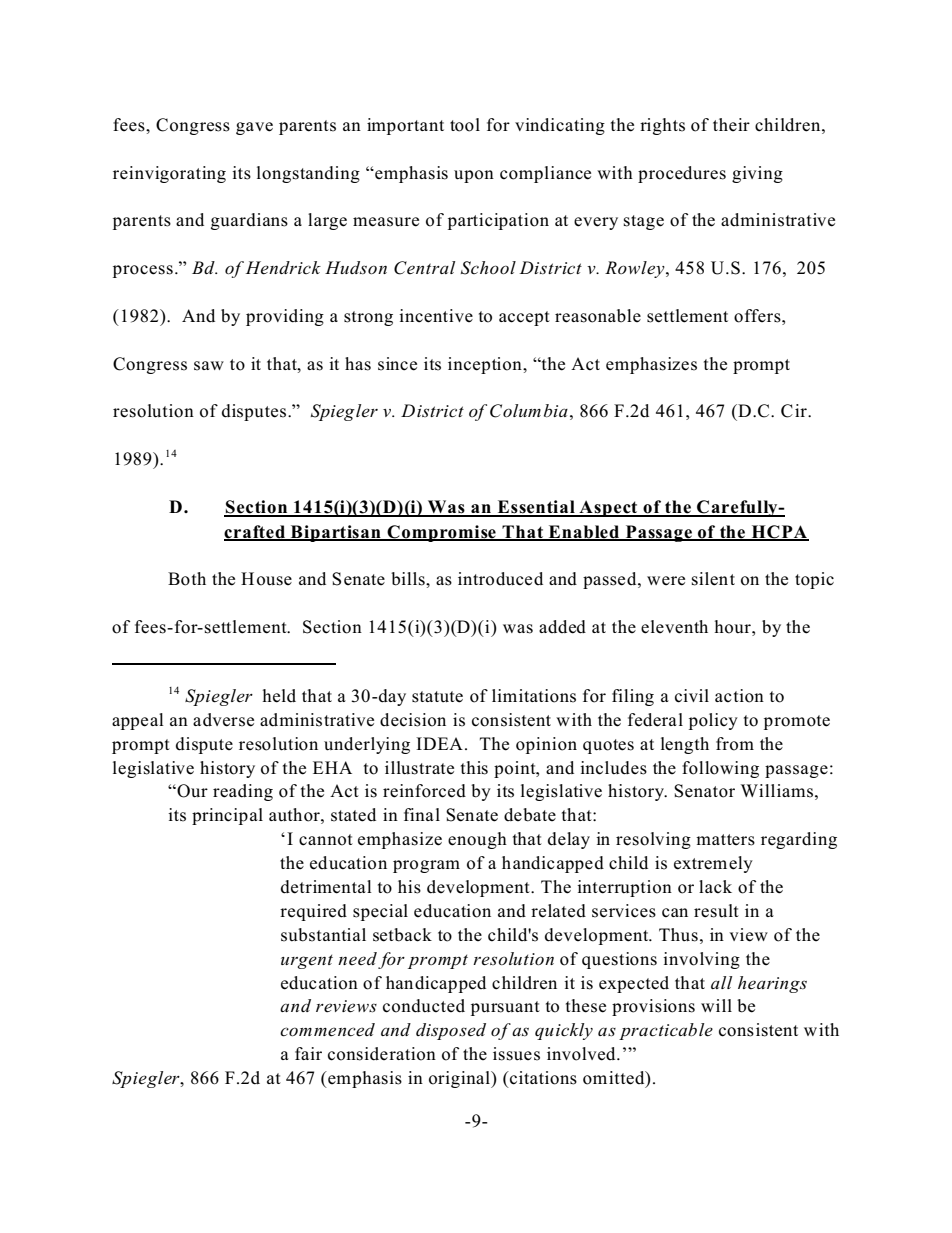  I want to click on giving, so click(757, 174).
